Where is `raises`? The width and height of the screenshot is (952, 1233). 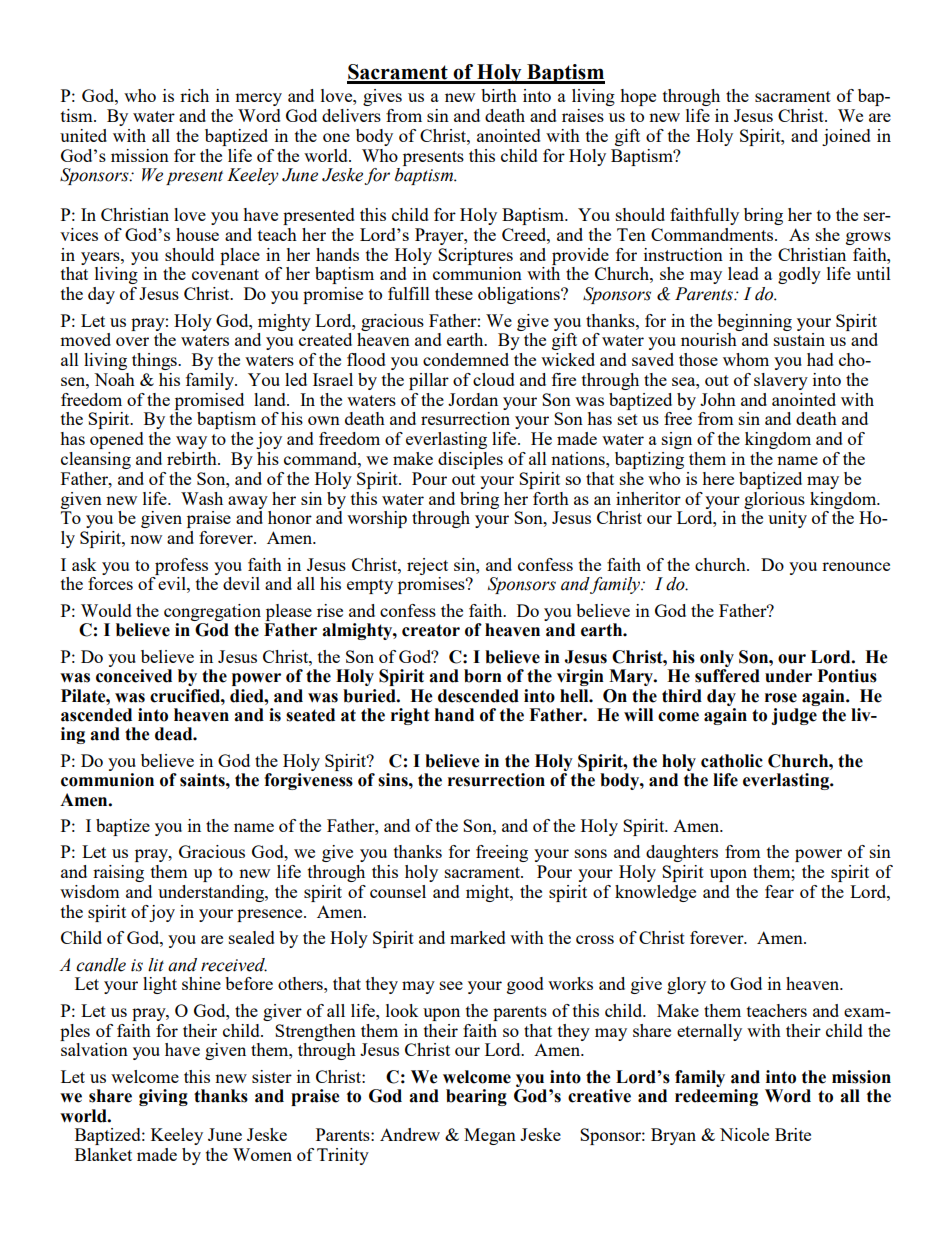 raises is located at coordinates (583, 115).
